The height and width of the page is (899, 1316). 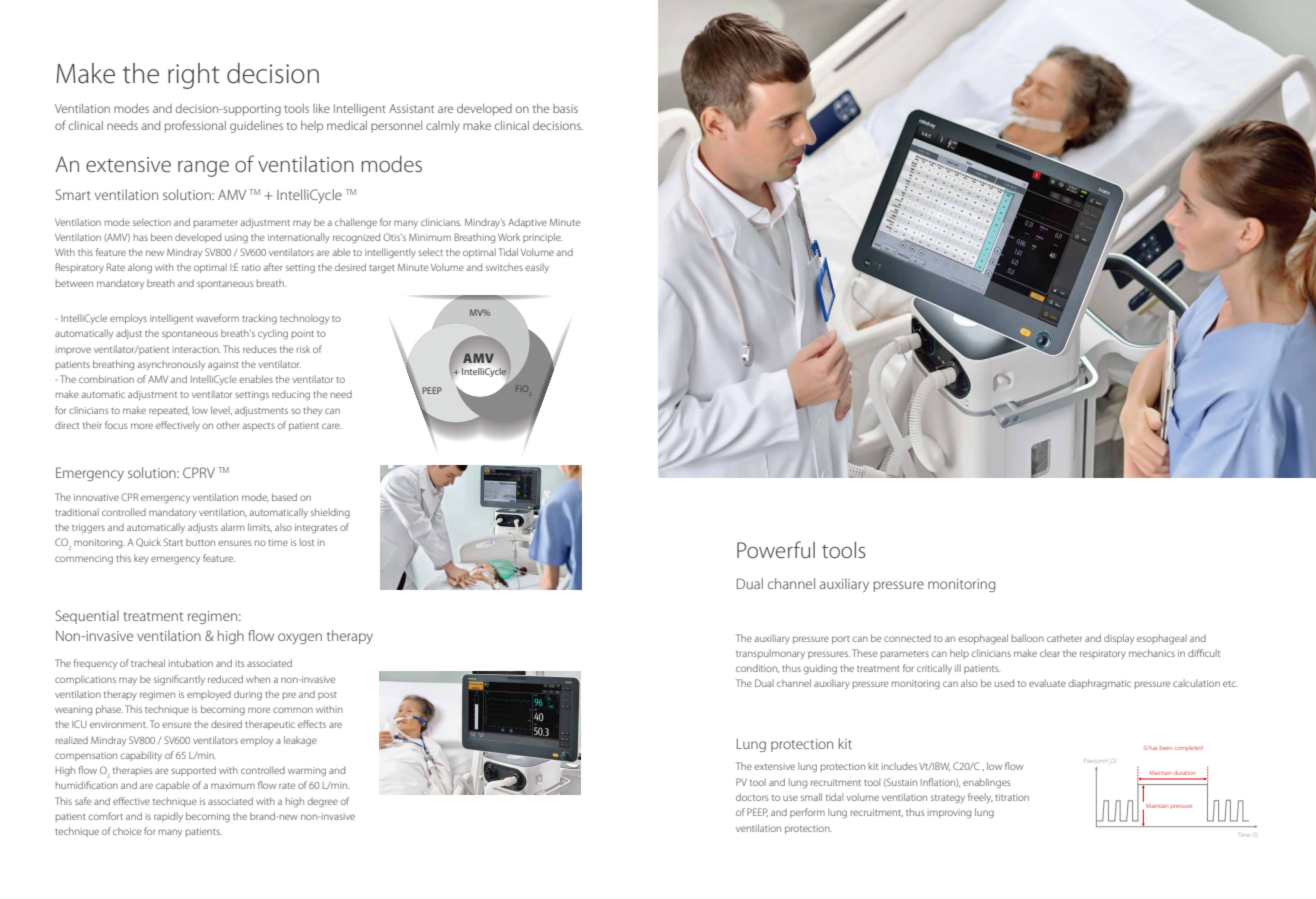 I want to click on Powerful, so click(x=776, y=549).
